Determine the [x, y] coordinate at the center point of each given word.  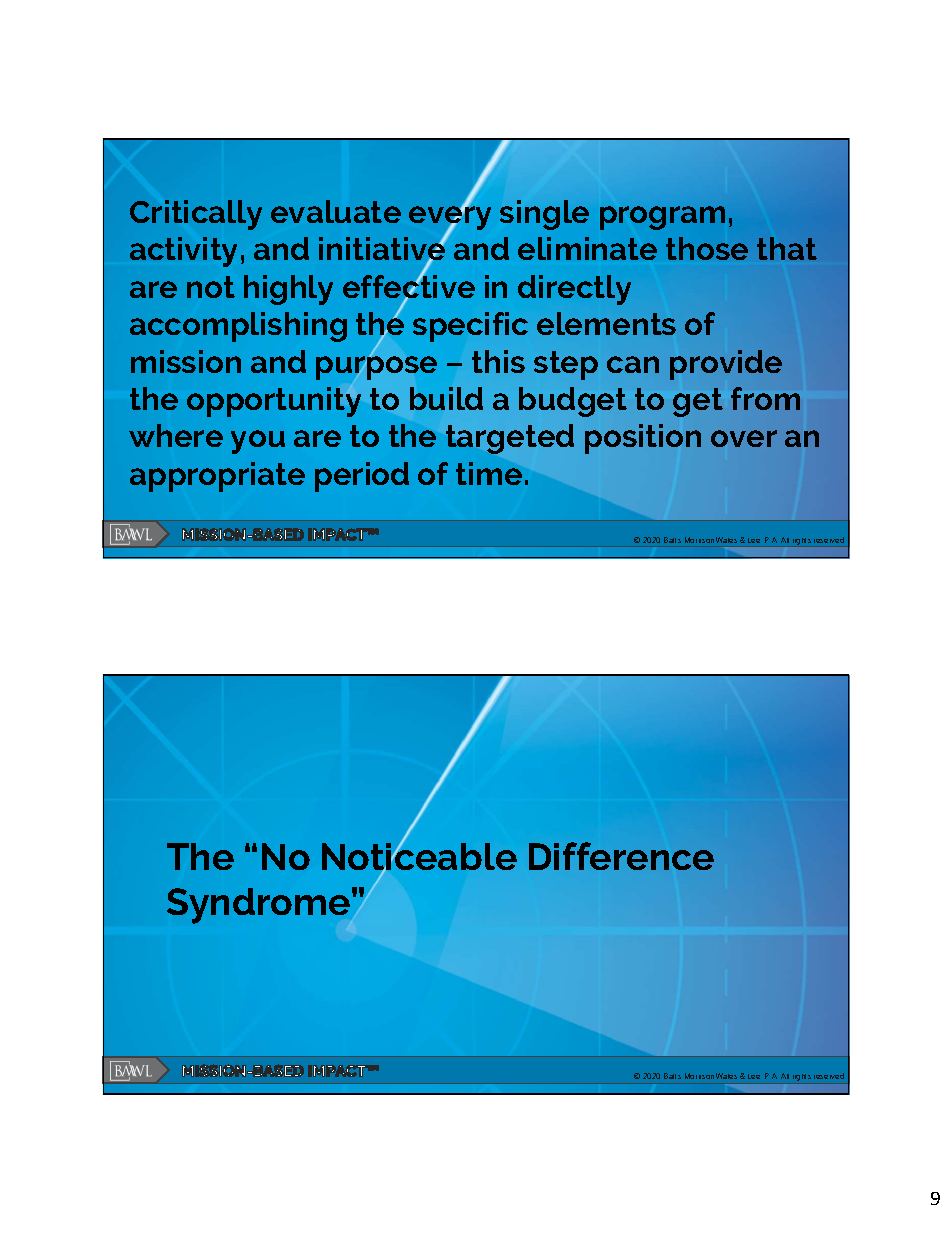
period [362, 477]
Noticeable [419, 856]
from [765, 398]
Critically [196, 215]
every [450, 218]
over [744, 438]
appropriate [217, 477]
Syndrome [259, 907]
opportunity [274, 401]
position [643, 439]
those [707, 248]
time [489, 473]
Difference [621, 856]
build [446, 398]
